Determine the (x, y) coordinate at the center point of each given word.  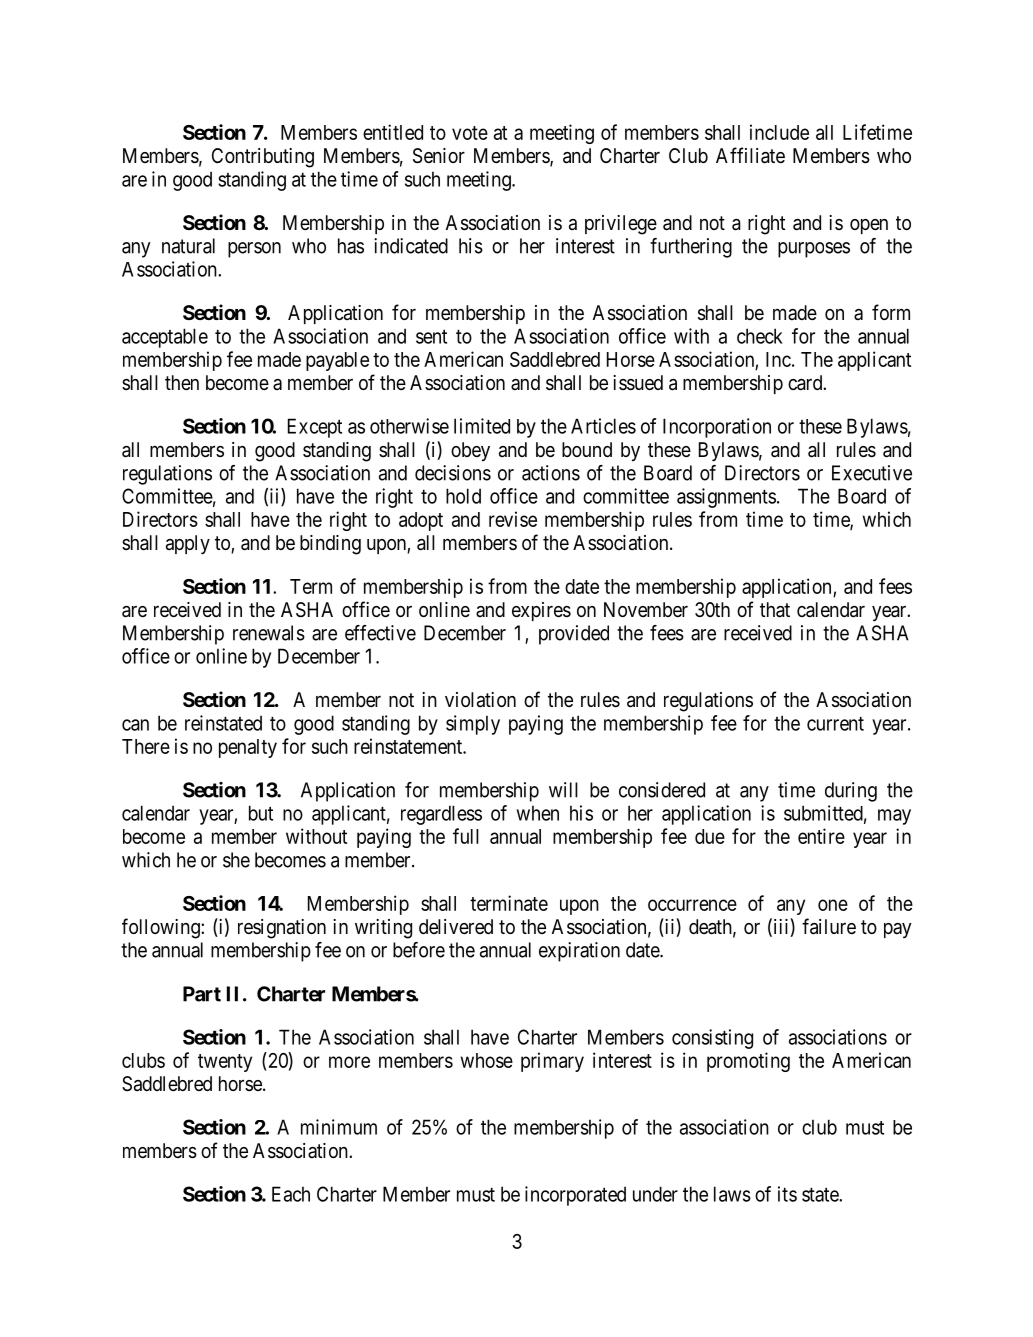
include (779, 132)
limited (482, 426)
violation (480, 700)
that (775, 610)
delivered (456, 926)
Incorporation (717, 428)
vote (470, 133)
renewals (269, 633)
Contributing (263, 158)
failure (829, 926)
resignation (282, 929)
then (182, 382)
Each (291, 1194)
